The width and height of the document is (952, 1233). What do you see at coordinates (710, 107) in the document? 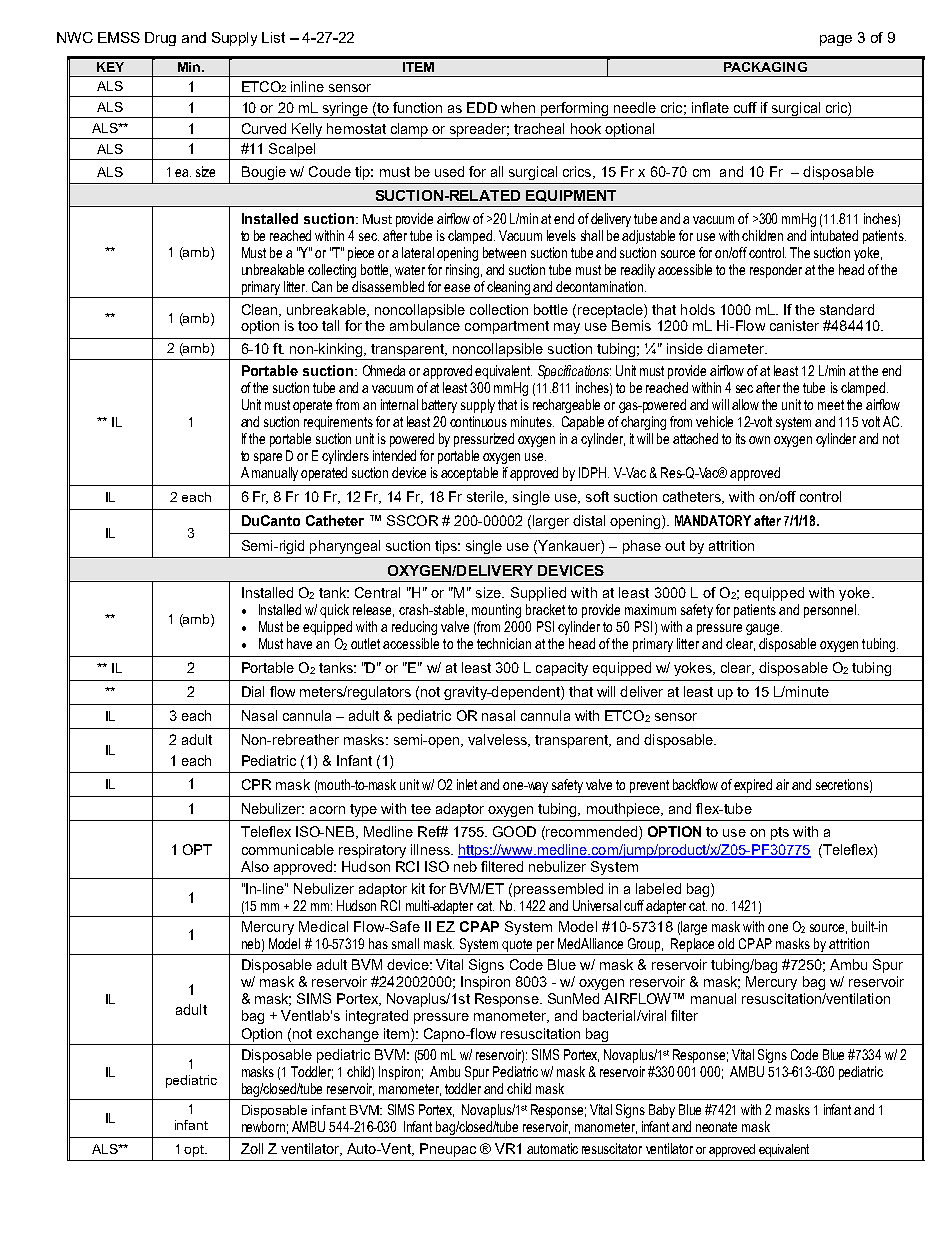
I see `inflate` at bounding box center [710, 107].
